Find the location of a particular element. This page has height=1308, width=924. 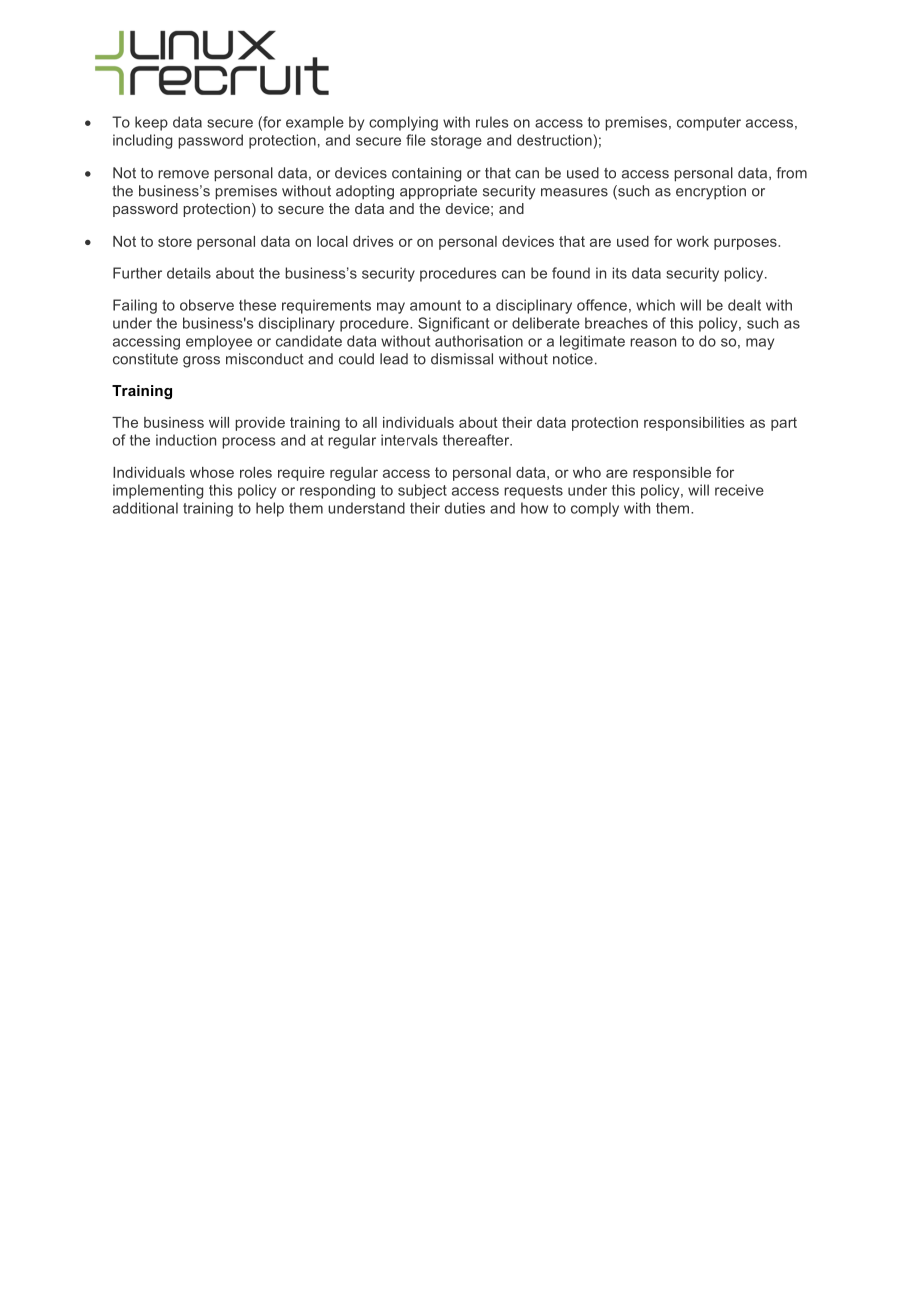

computer is located at coordinates (709, 124).
